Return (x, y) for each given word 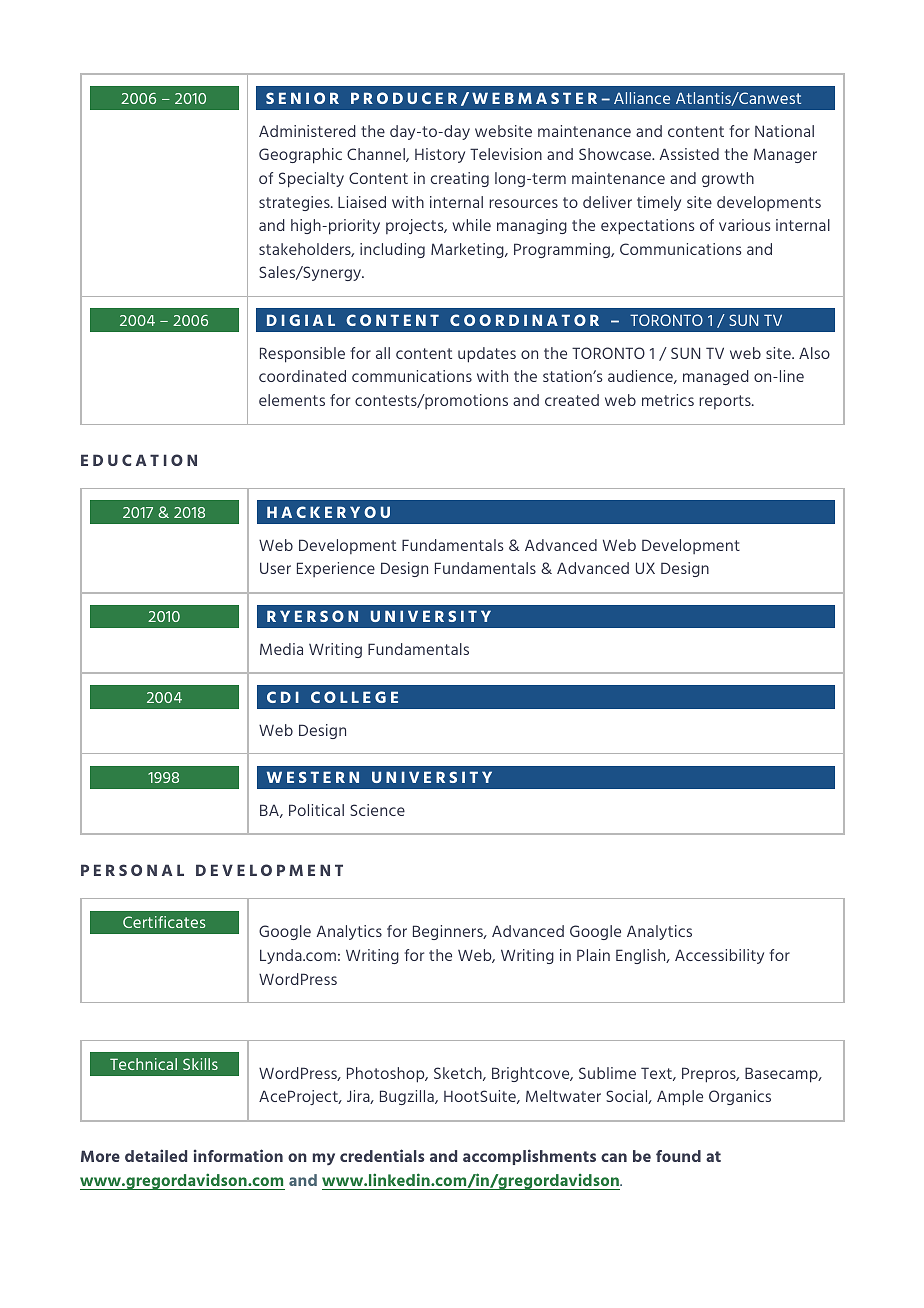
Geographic (300, 156)
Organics (740, 1097)
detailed (156, 1155)
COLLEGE (354, 697)
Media (281, 649)
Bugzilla (408, 1097)
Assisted (689, 154)
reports (726, 402)
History (440, 155)
